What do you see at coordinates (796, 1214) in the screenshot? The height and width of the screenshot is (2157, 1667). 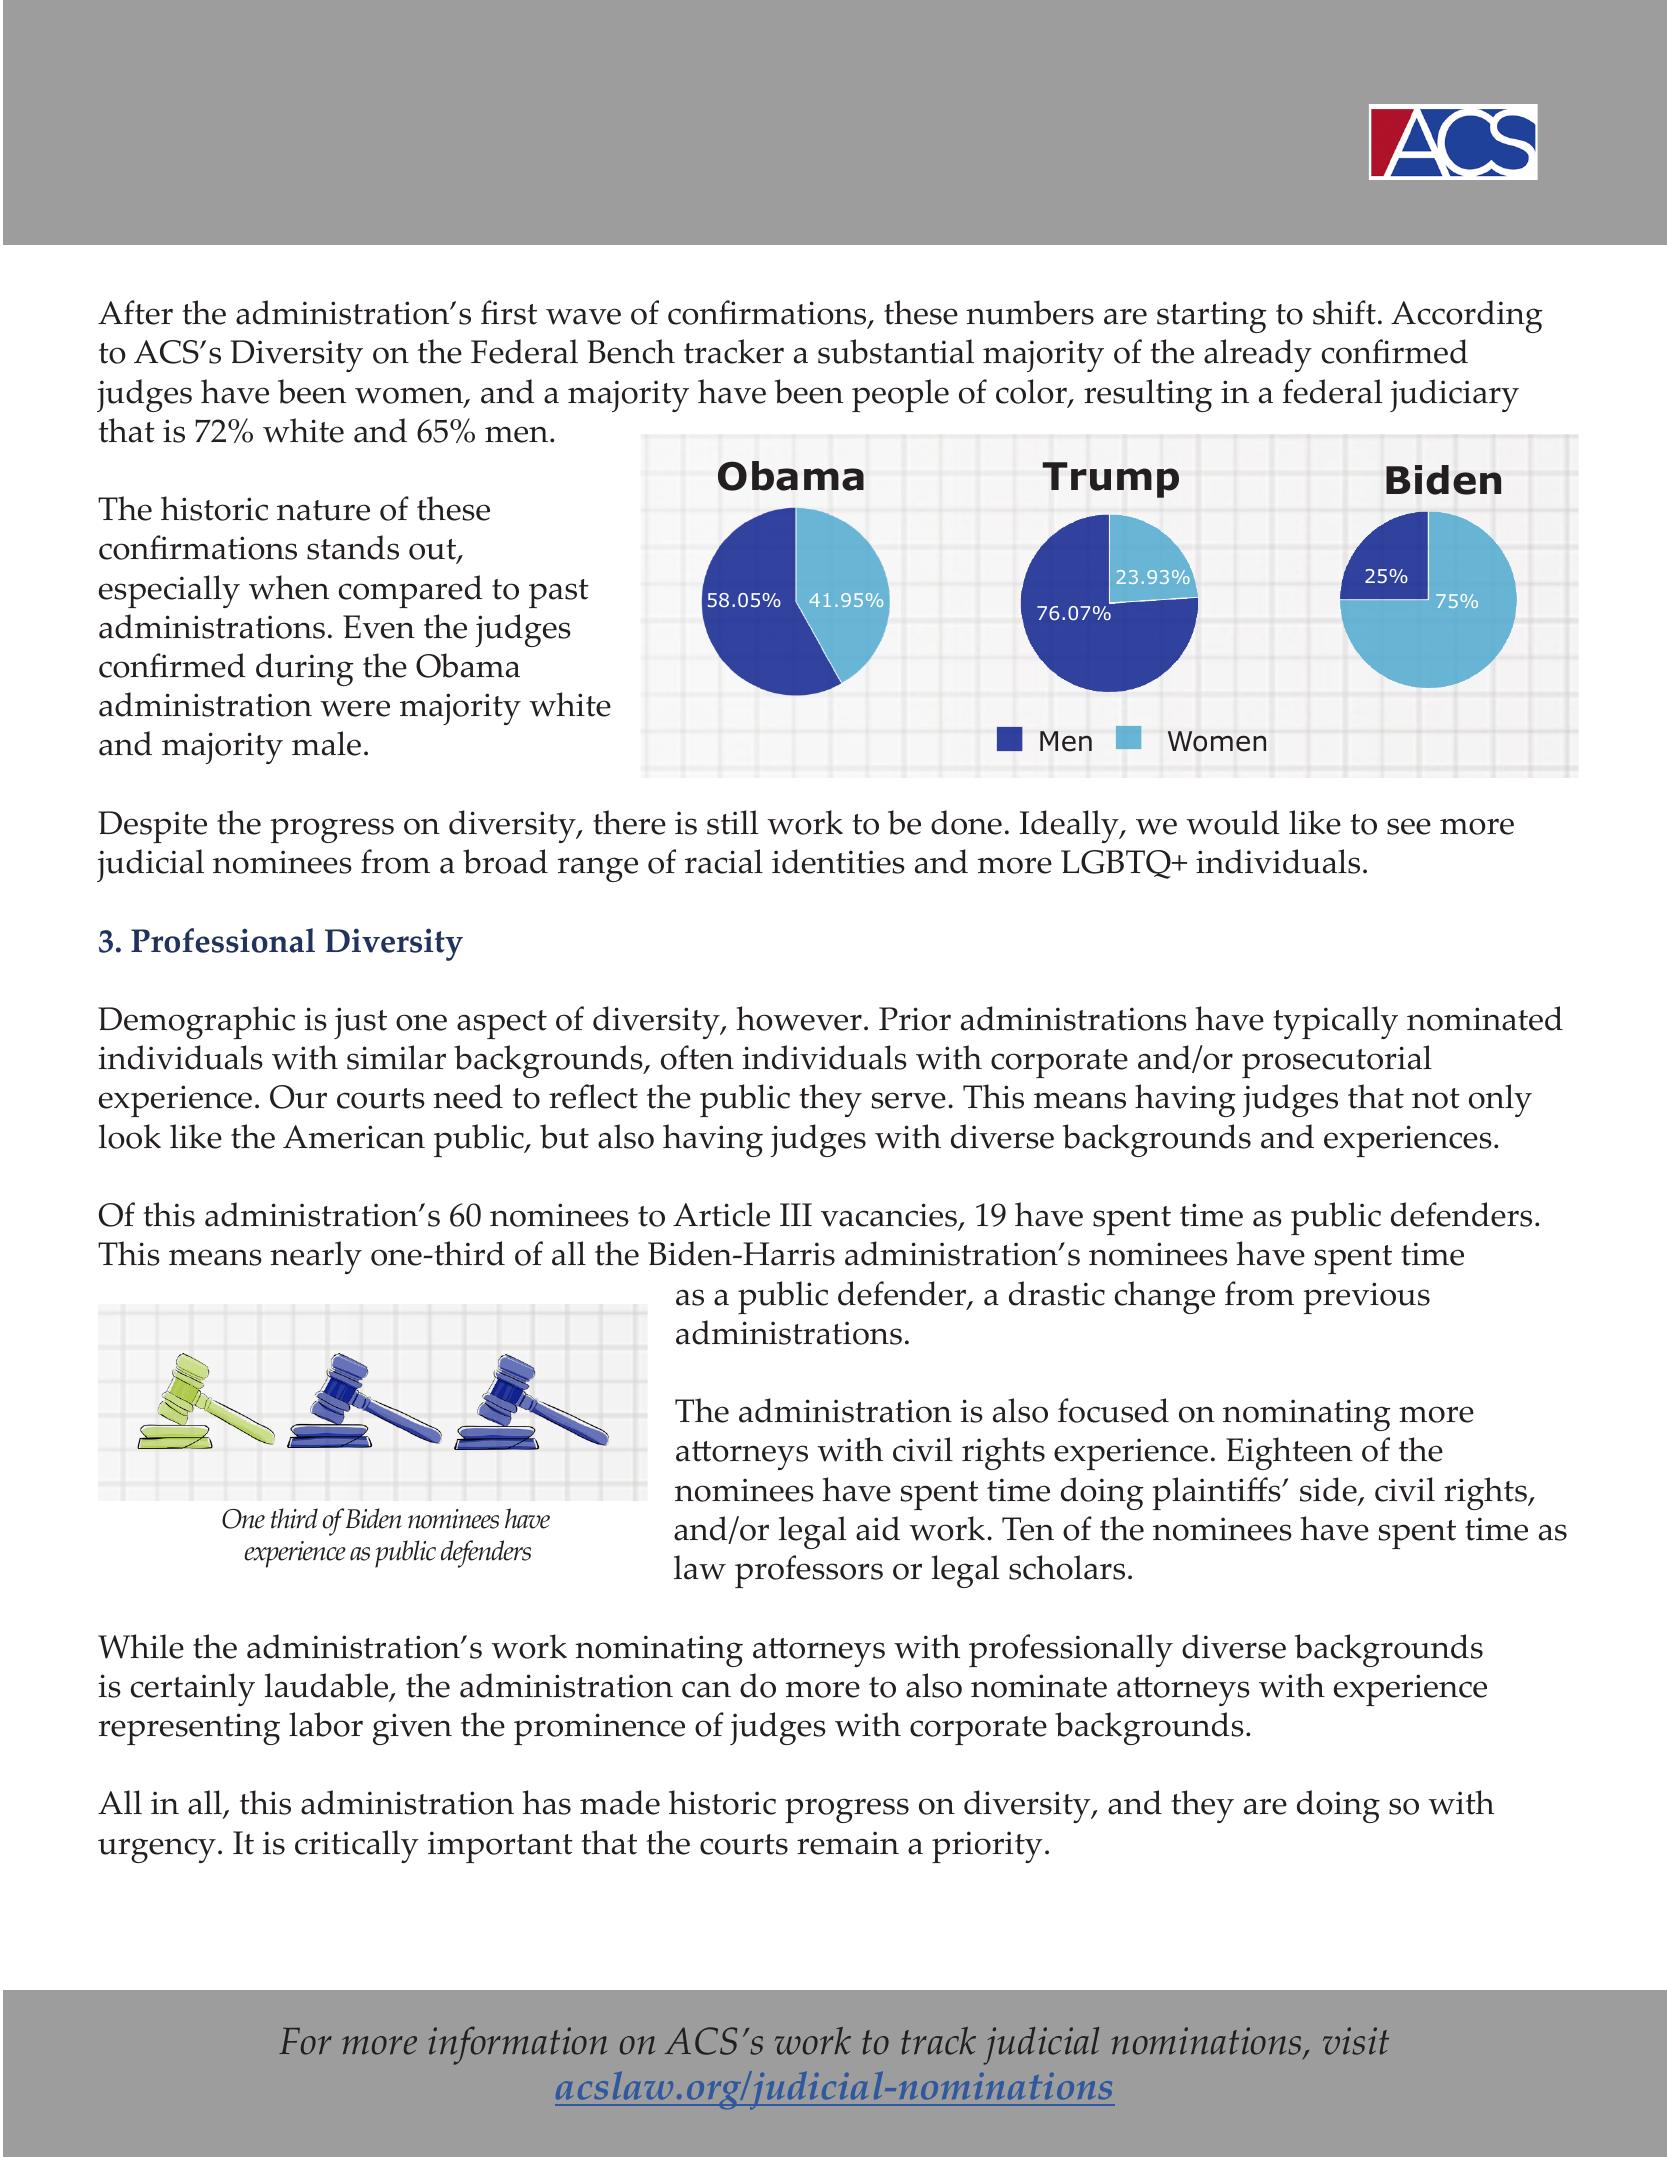 I see `III` at bounding box center [796, 1214].
